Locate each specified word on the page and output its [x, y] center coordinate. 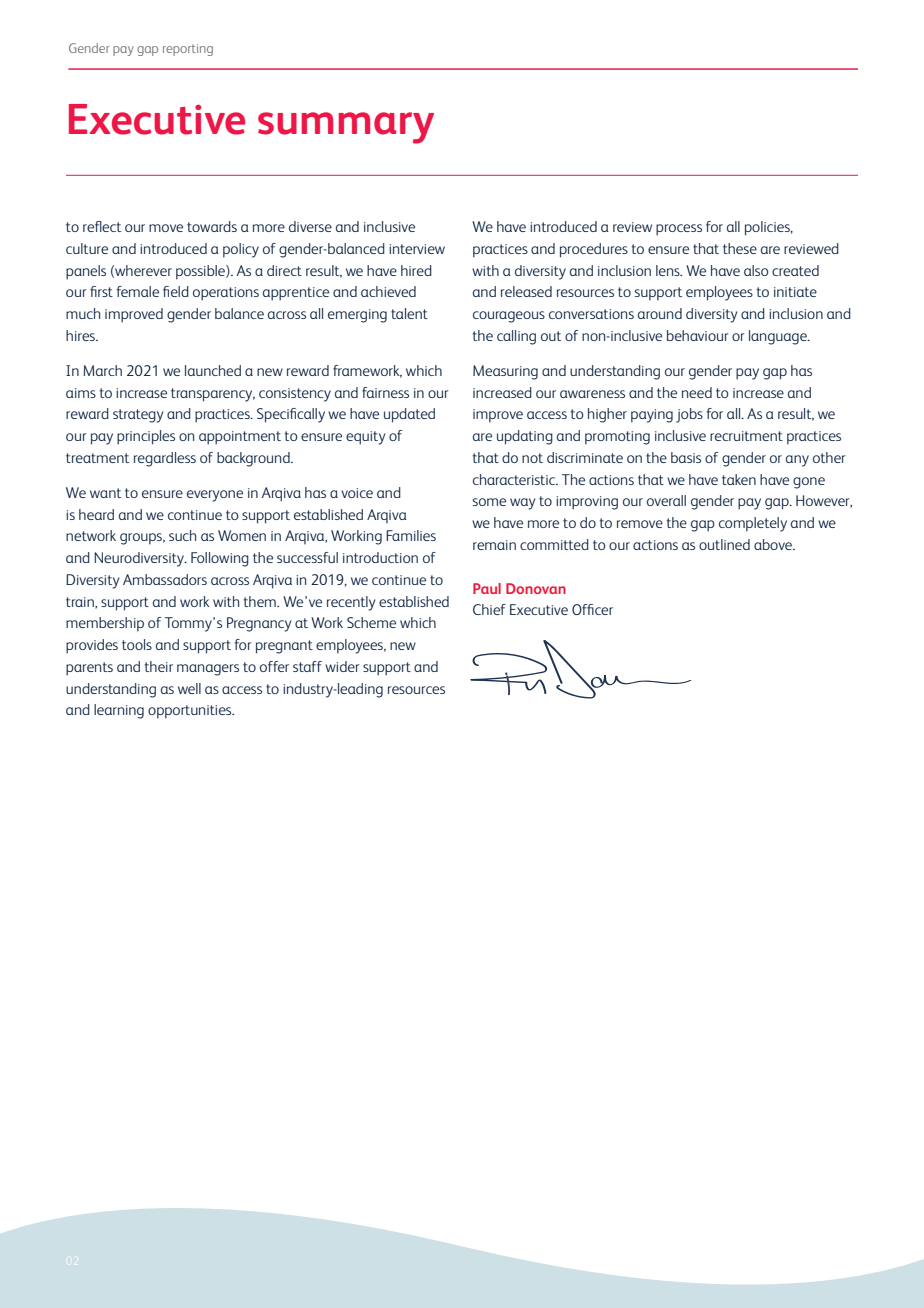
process [679, 230]
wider [342, 666]
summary [346, 128]
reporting [188, 50]
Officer [592, 609]
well [189, 688]
